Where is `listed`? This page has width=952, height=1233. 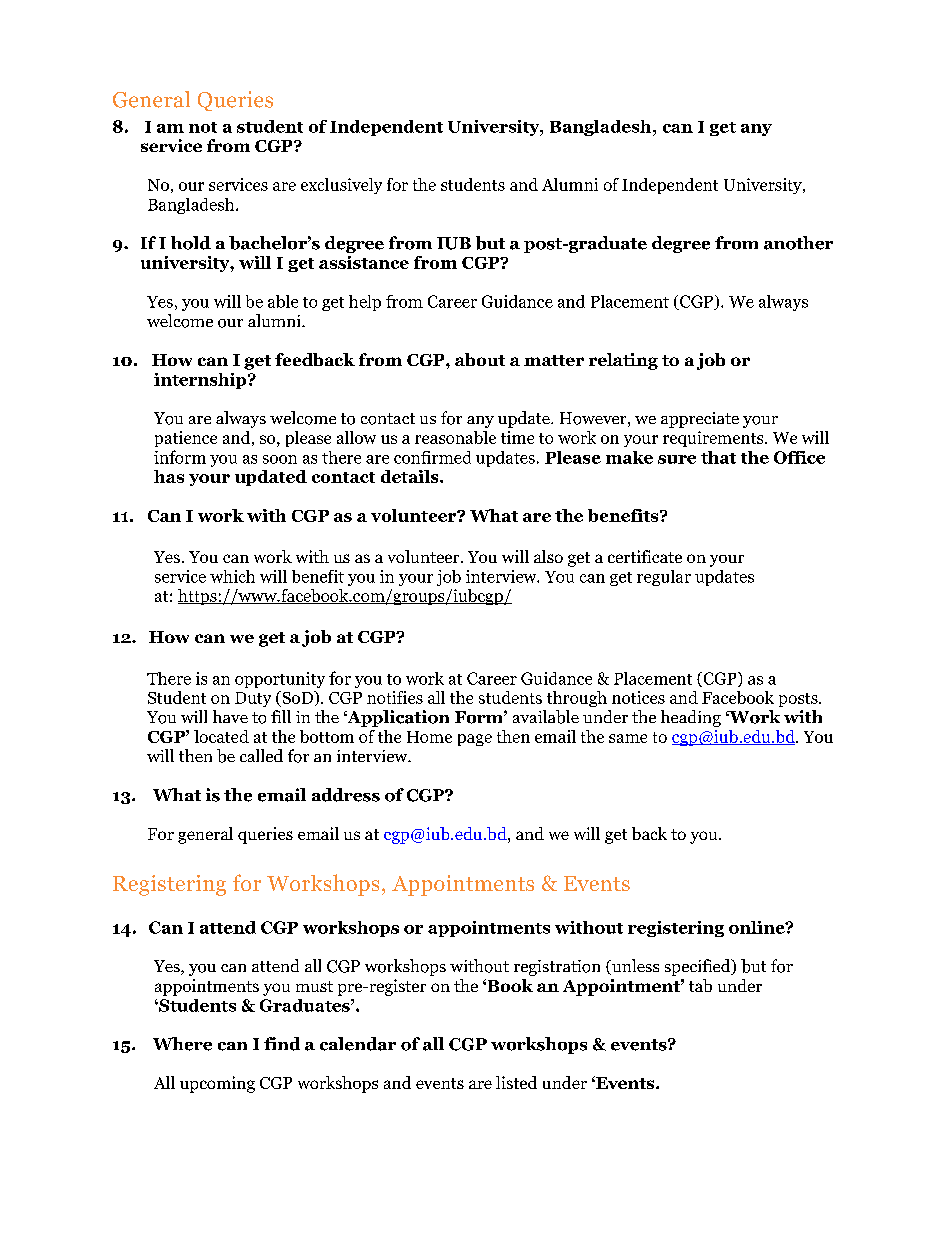 listed is located at coordinates (516, 1082).
